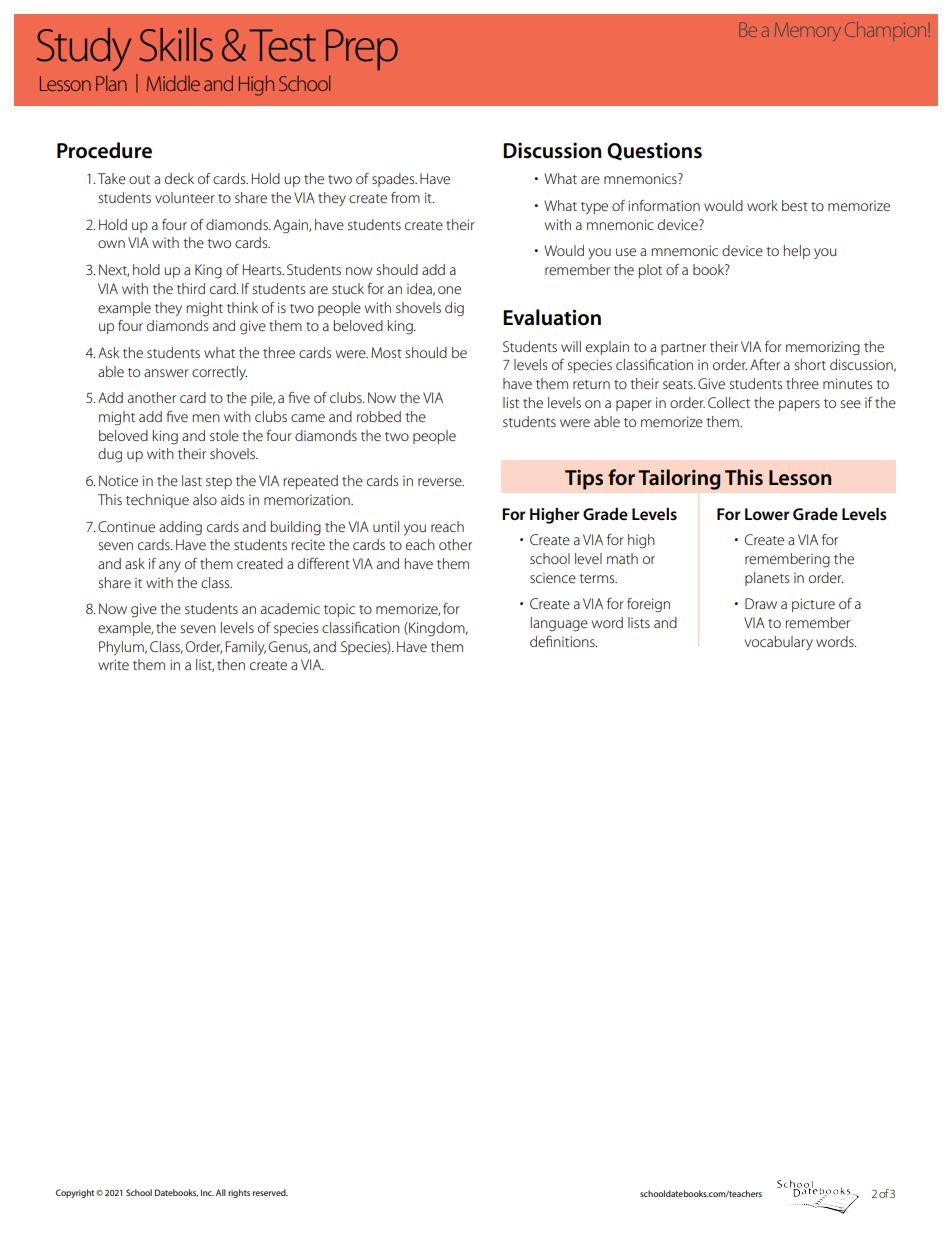 This screenshot has width=952, height=1233. Describe the element at coordinates (207, 1192) in the screenshot. I see `Inc` at that location.
